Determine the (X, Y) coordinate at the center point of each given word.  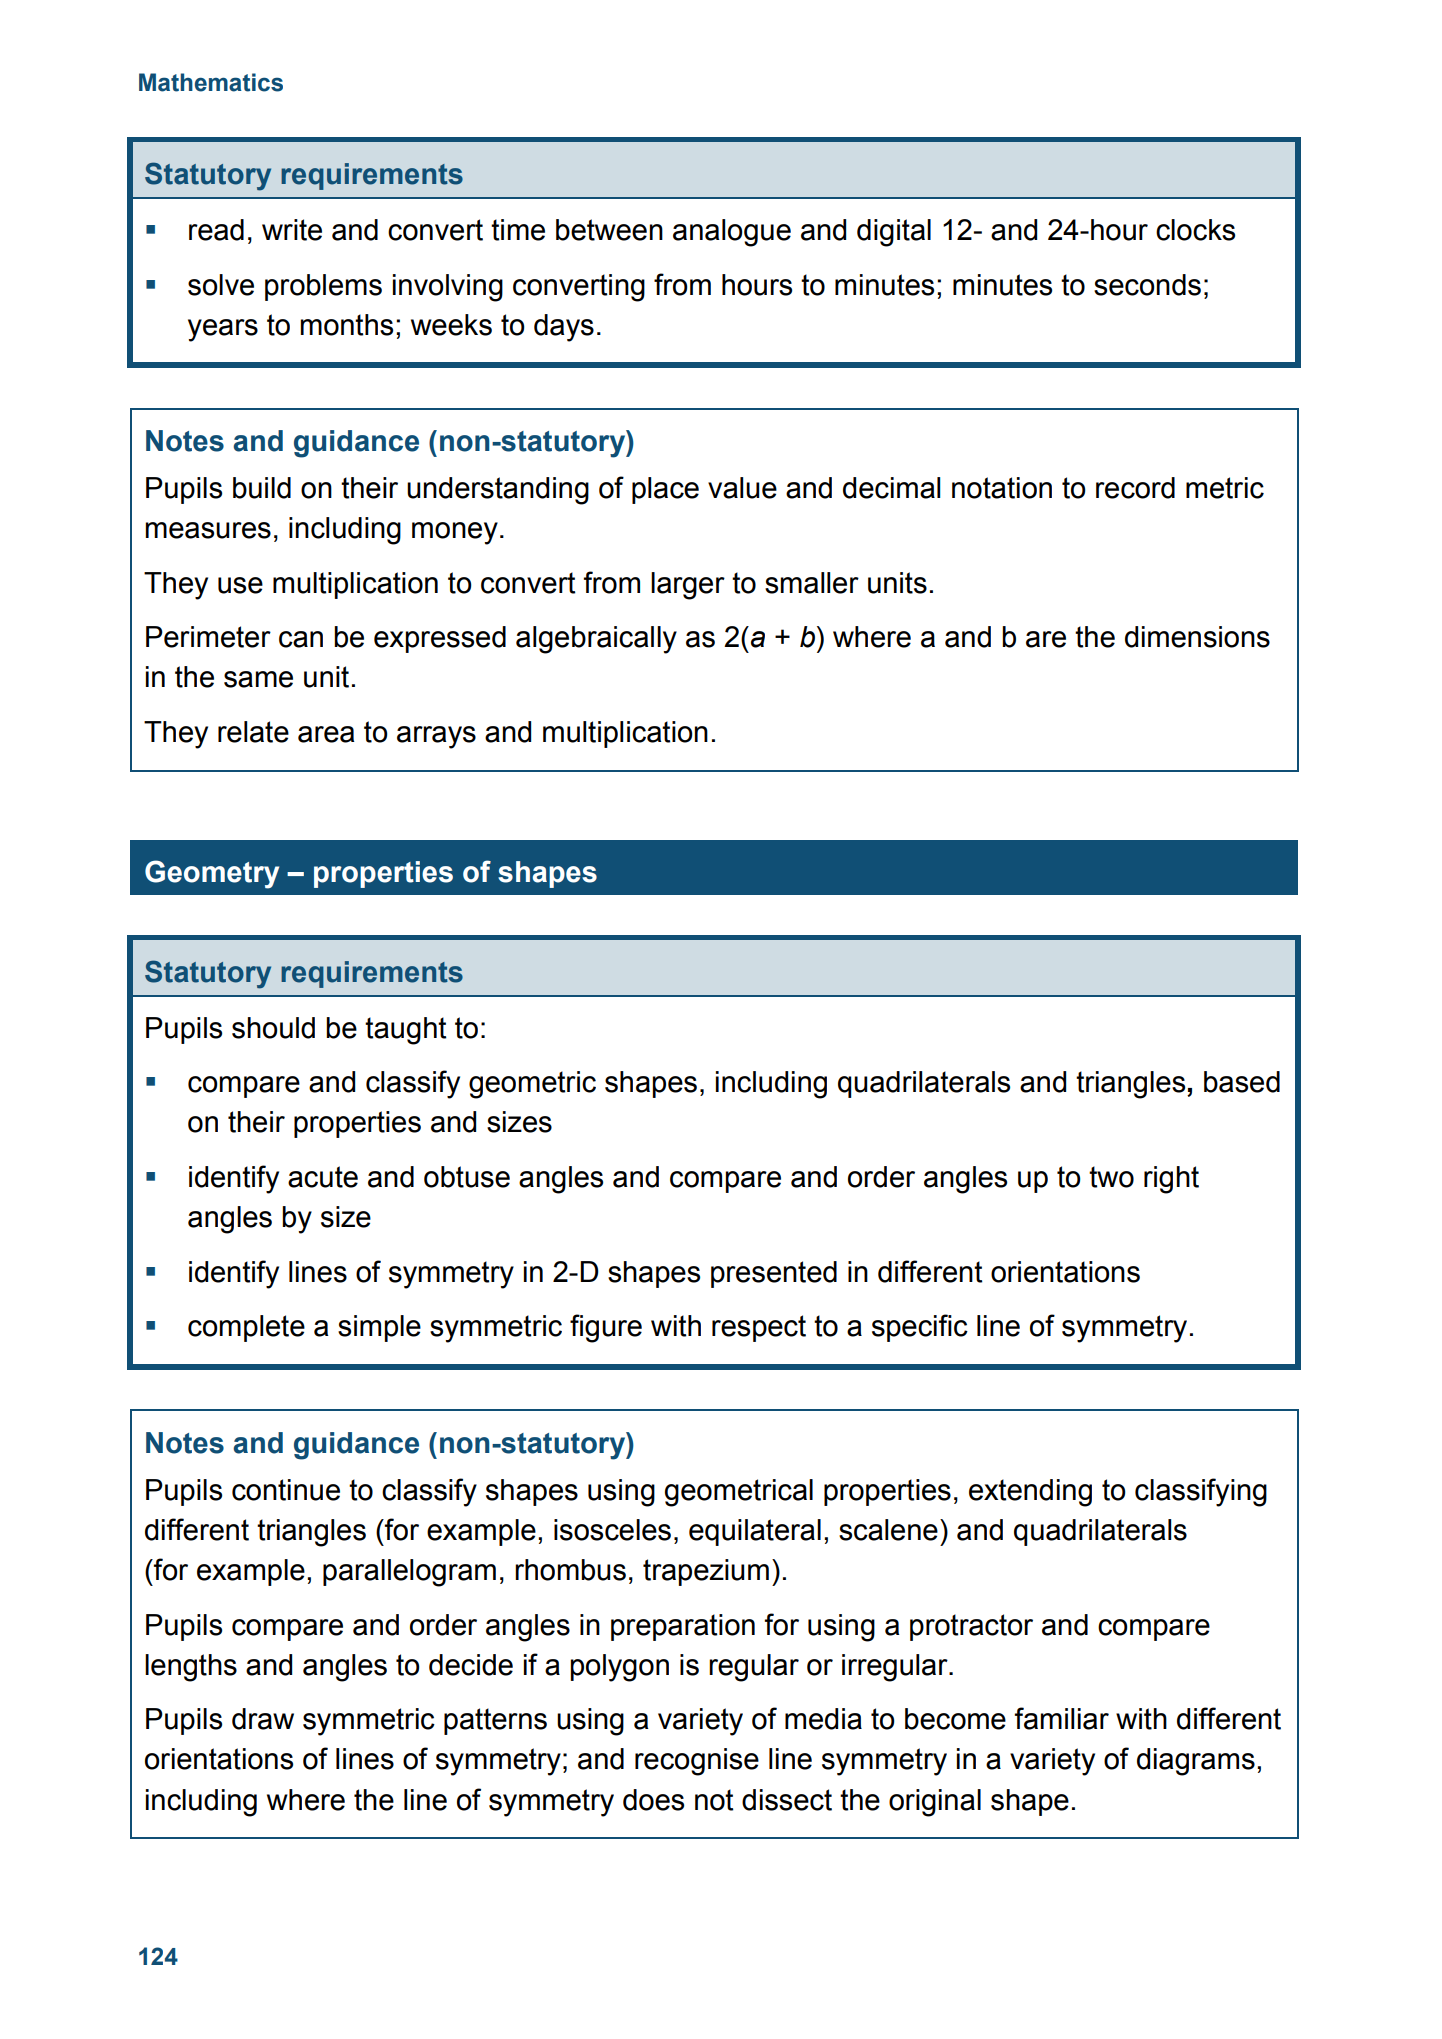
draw (263, 1719)
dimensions (1197, 637)
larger (688, 586)
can (301, 639)
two (1111, 1177)
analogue (732, 233)
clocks (1195, 230)
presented (774, 1274)
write (292, 230)
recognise (697, 1762)
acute (323, 1177)
